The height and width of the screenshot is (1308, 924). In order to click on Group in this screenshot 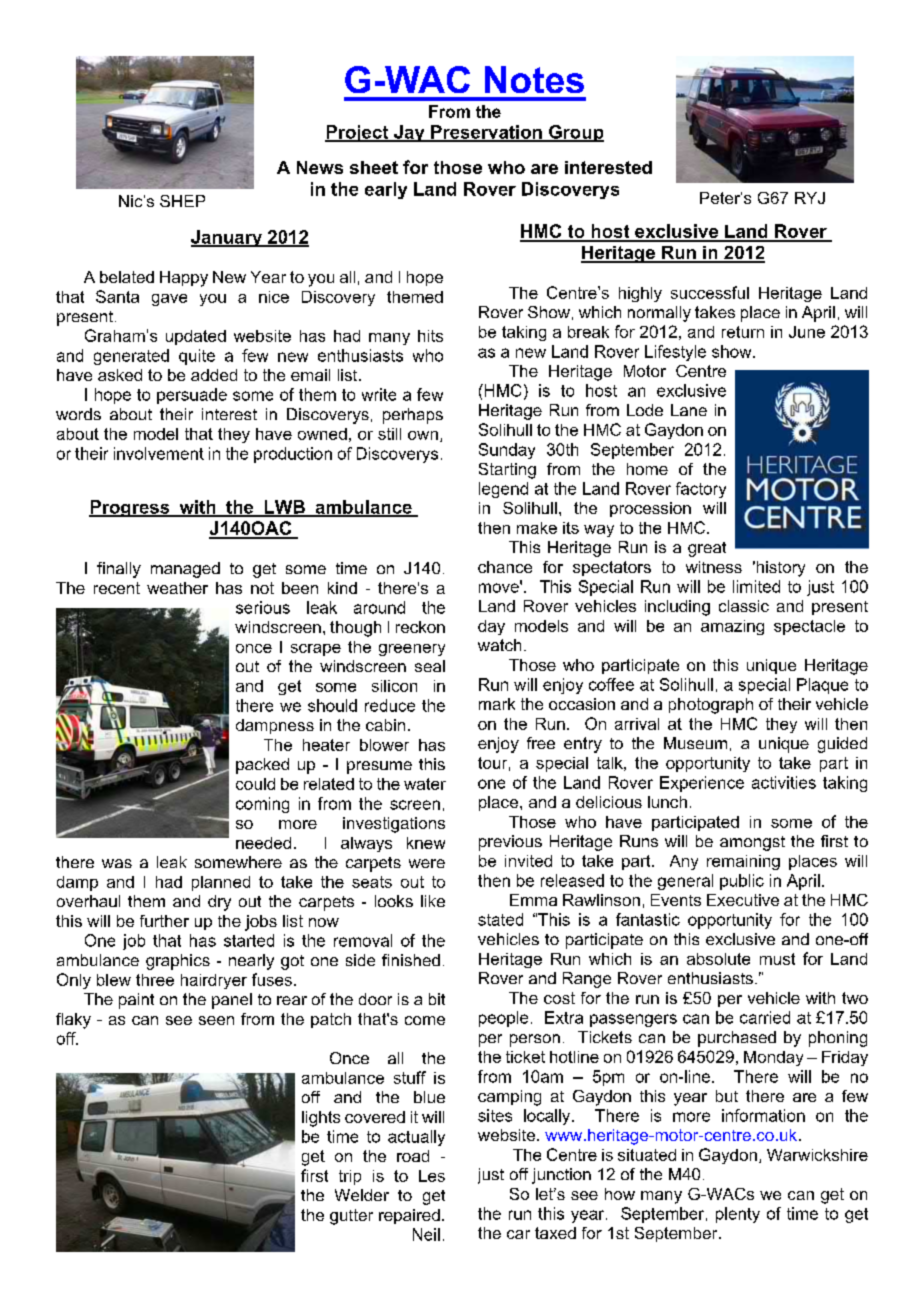, I will do `click(575, 133)`.
